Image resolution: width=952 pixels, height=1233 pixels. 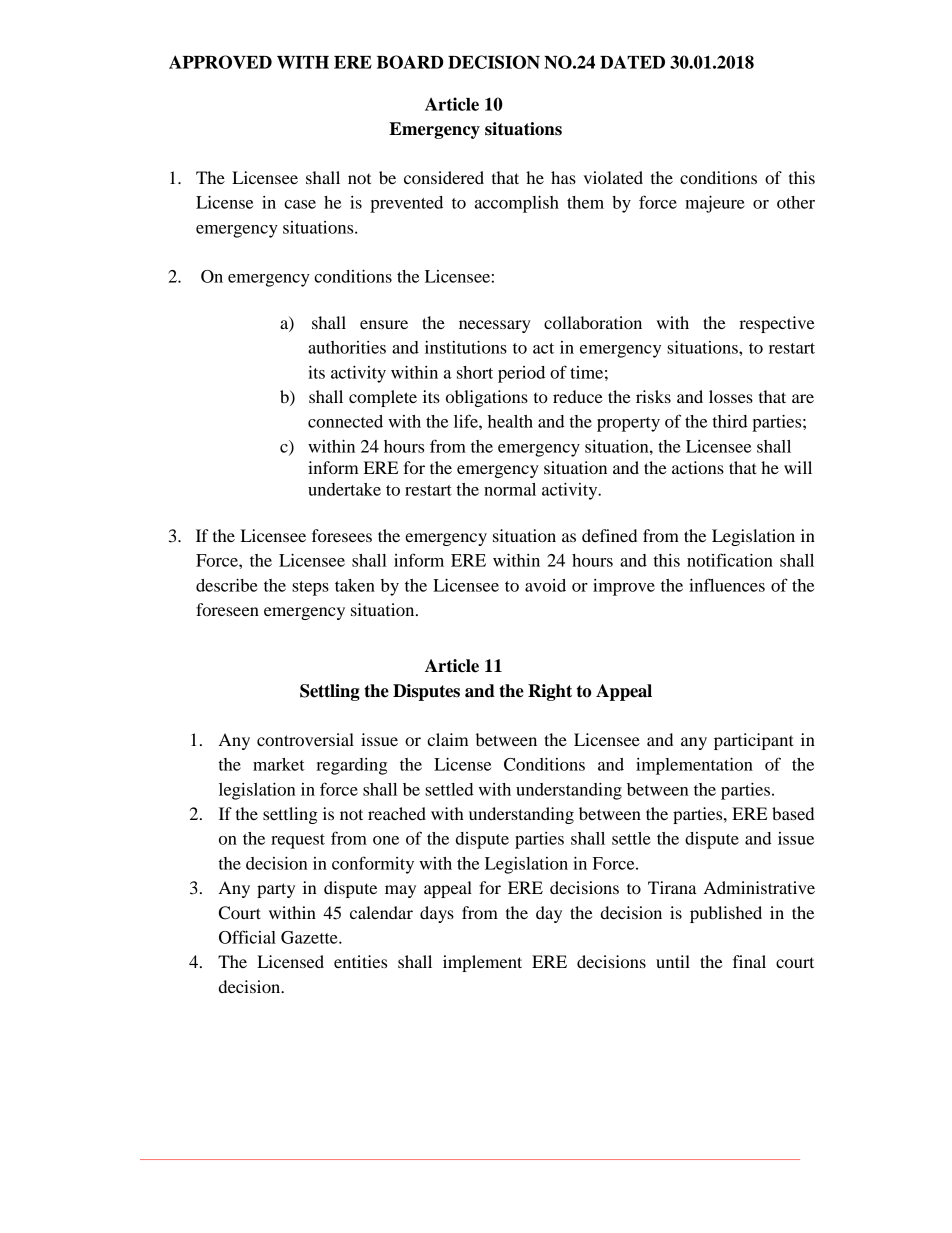 I want to click on foresees, so click(x=342, y=535).
